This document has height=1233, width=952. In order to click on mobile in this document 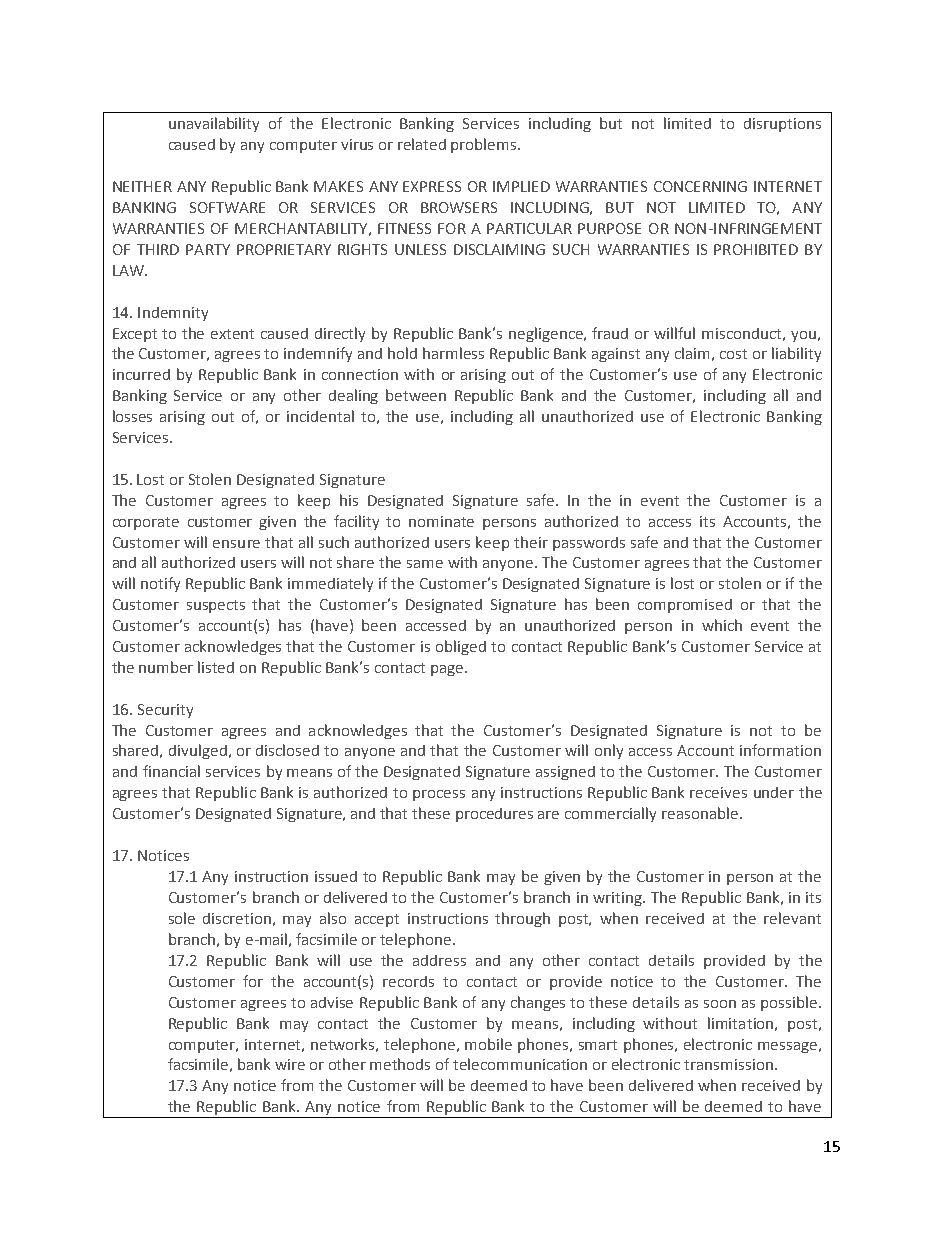, I will do `click(488, 1044)`.
